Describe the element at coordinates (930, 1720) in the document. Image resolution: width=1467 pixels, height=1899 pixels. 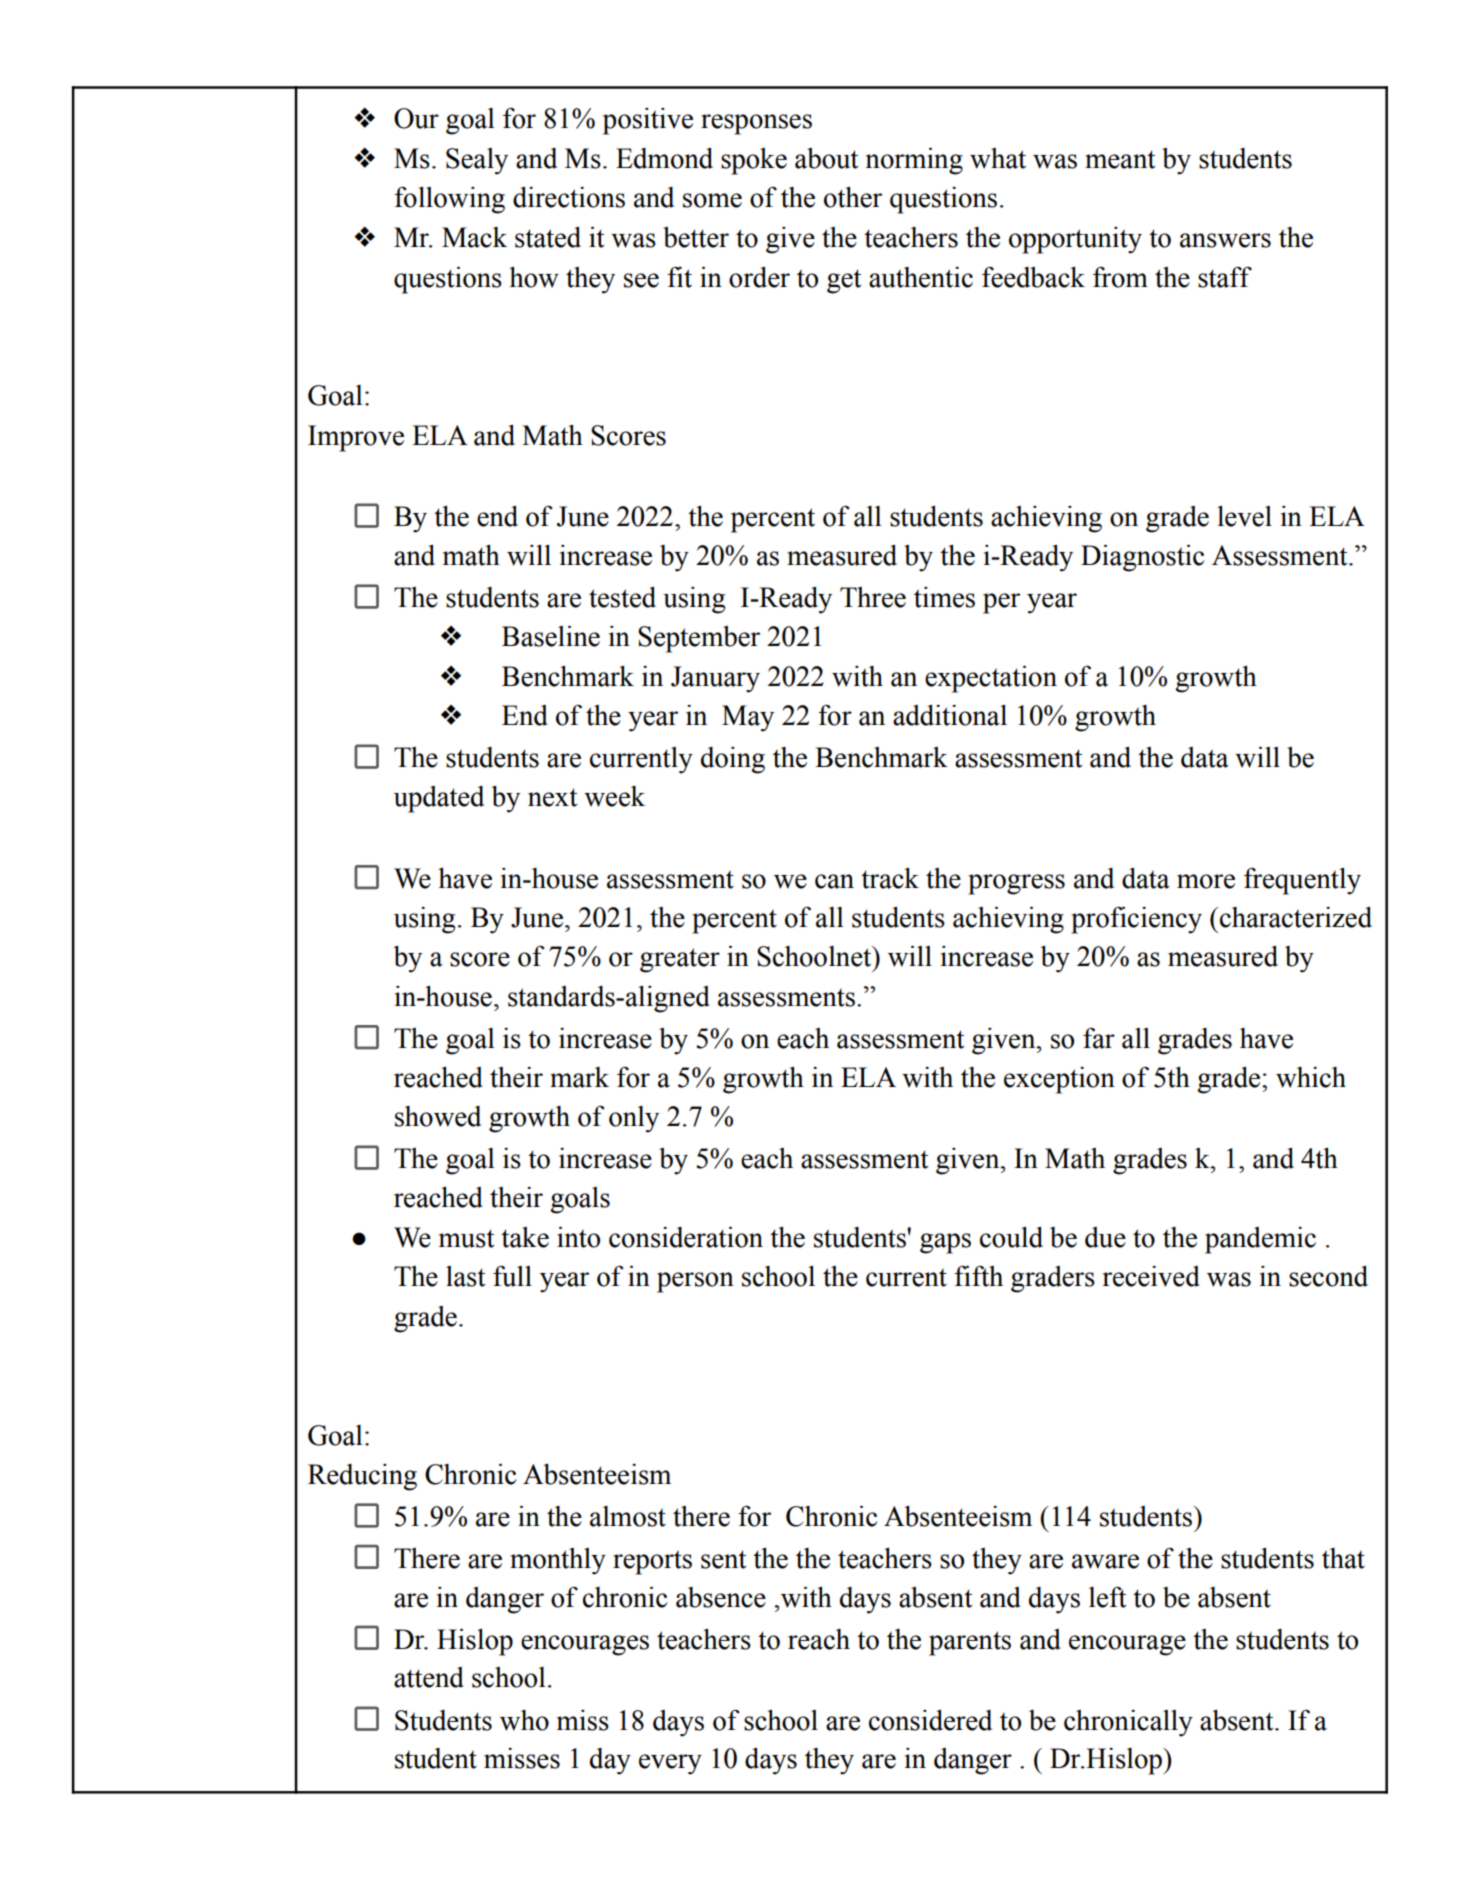
I see `considered` at that location.
